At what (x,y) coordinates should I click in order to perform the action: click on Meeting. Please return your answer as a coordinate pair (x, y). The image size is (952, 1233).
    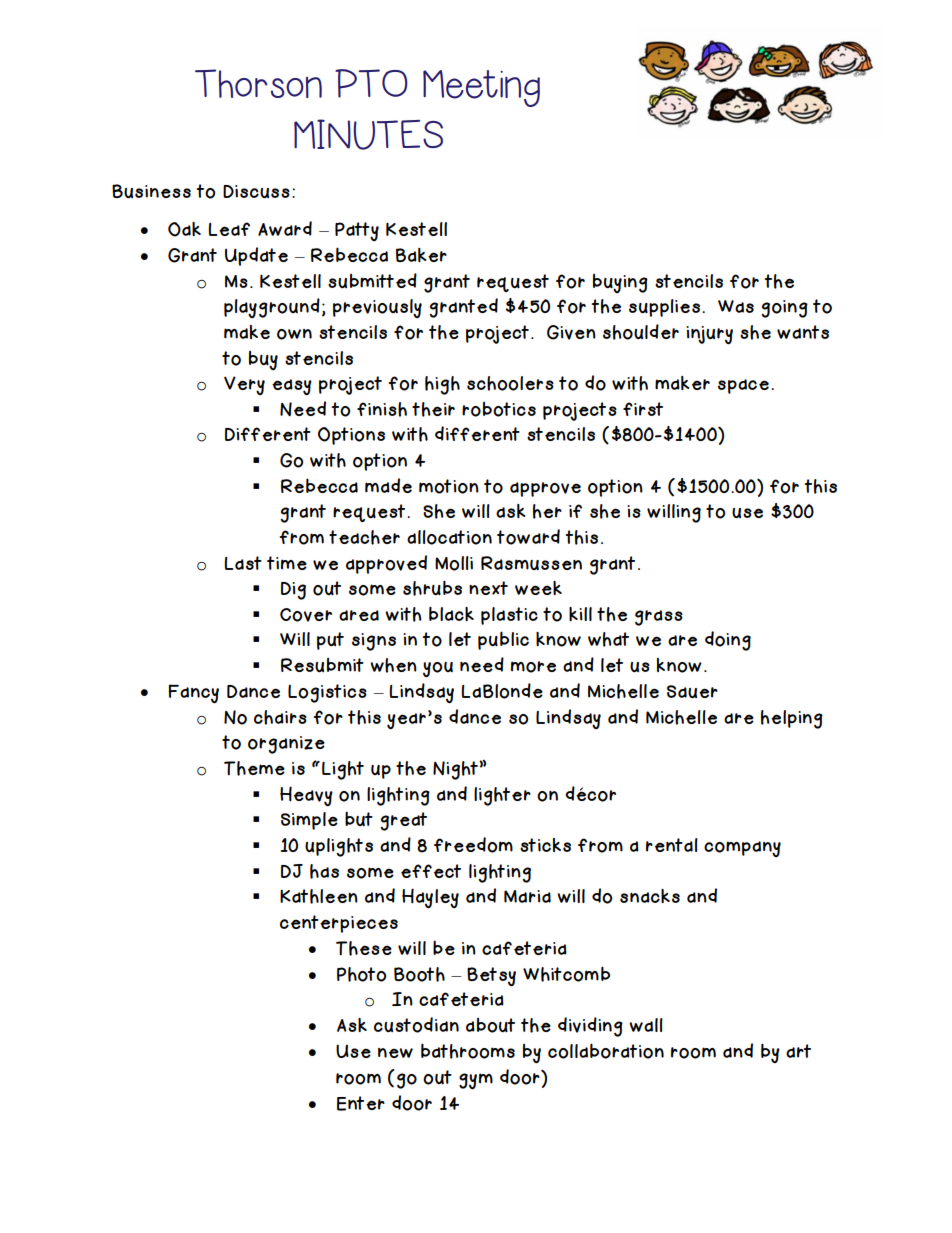
    Looking at the image, I should click on (481, 88).
